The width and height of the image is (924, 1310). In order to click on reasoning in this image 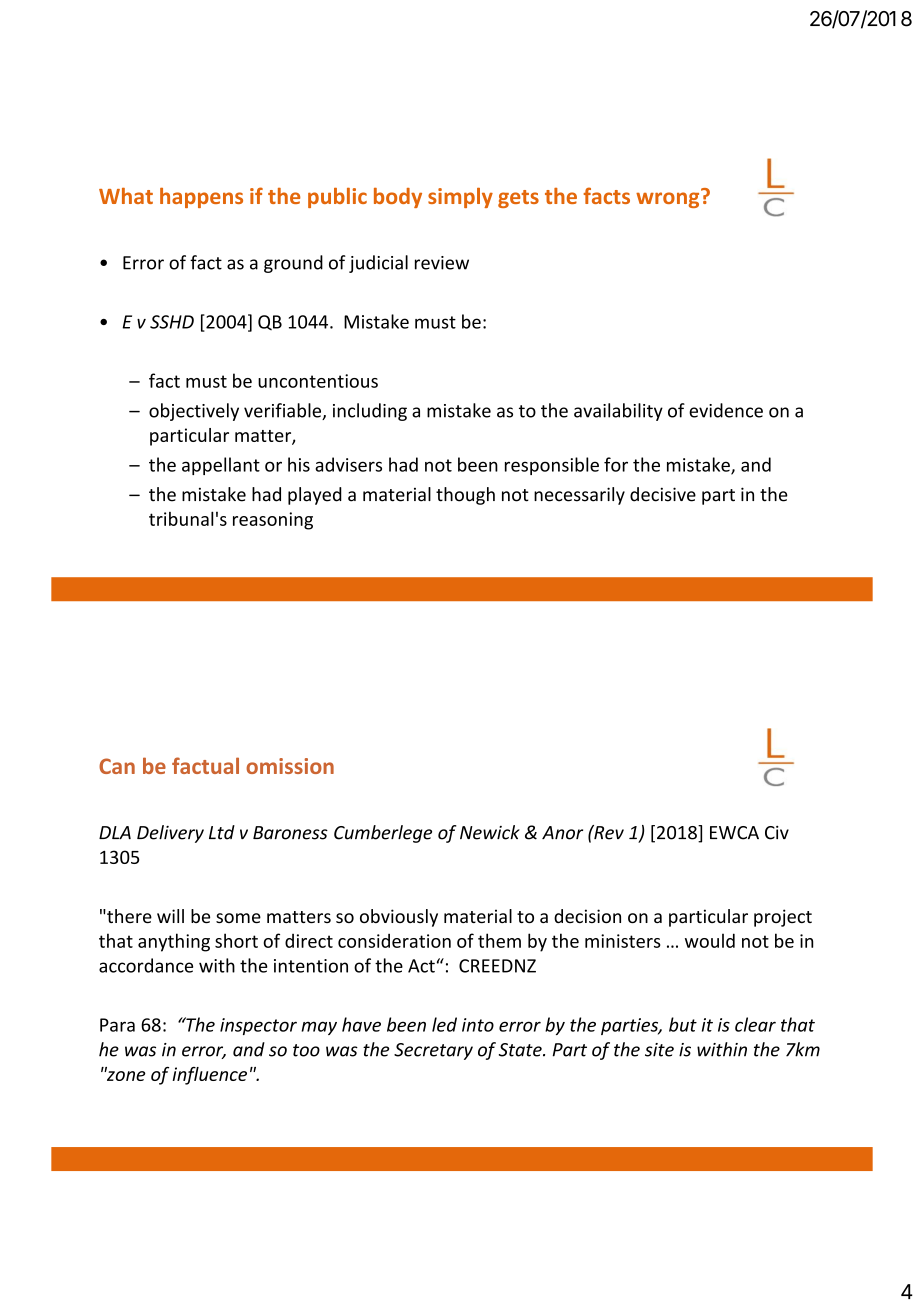, I will do `click(273, 521)`.
